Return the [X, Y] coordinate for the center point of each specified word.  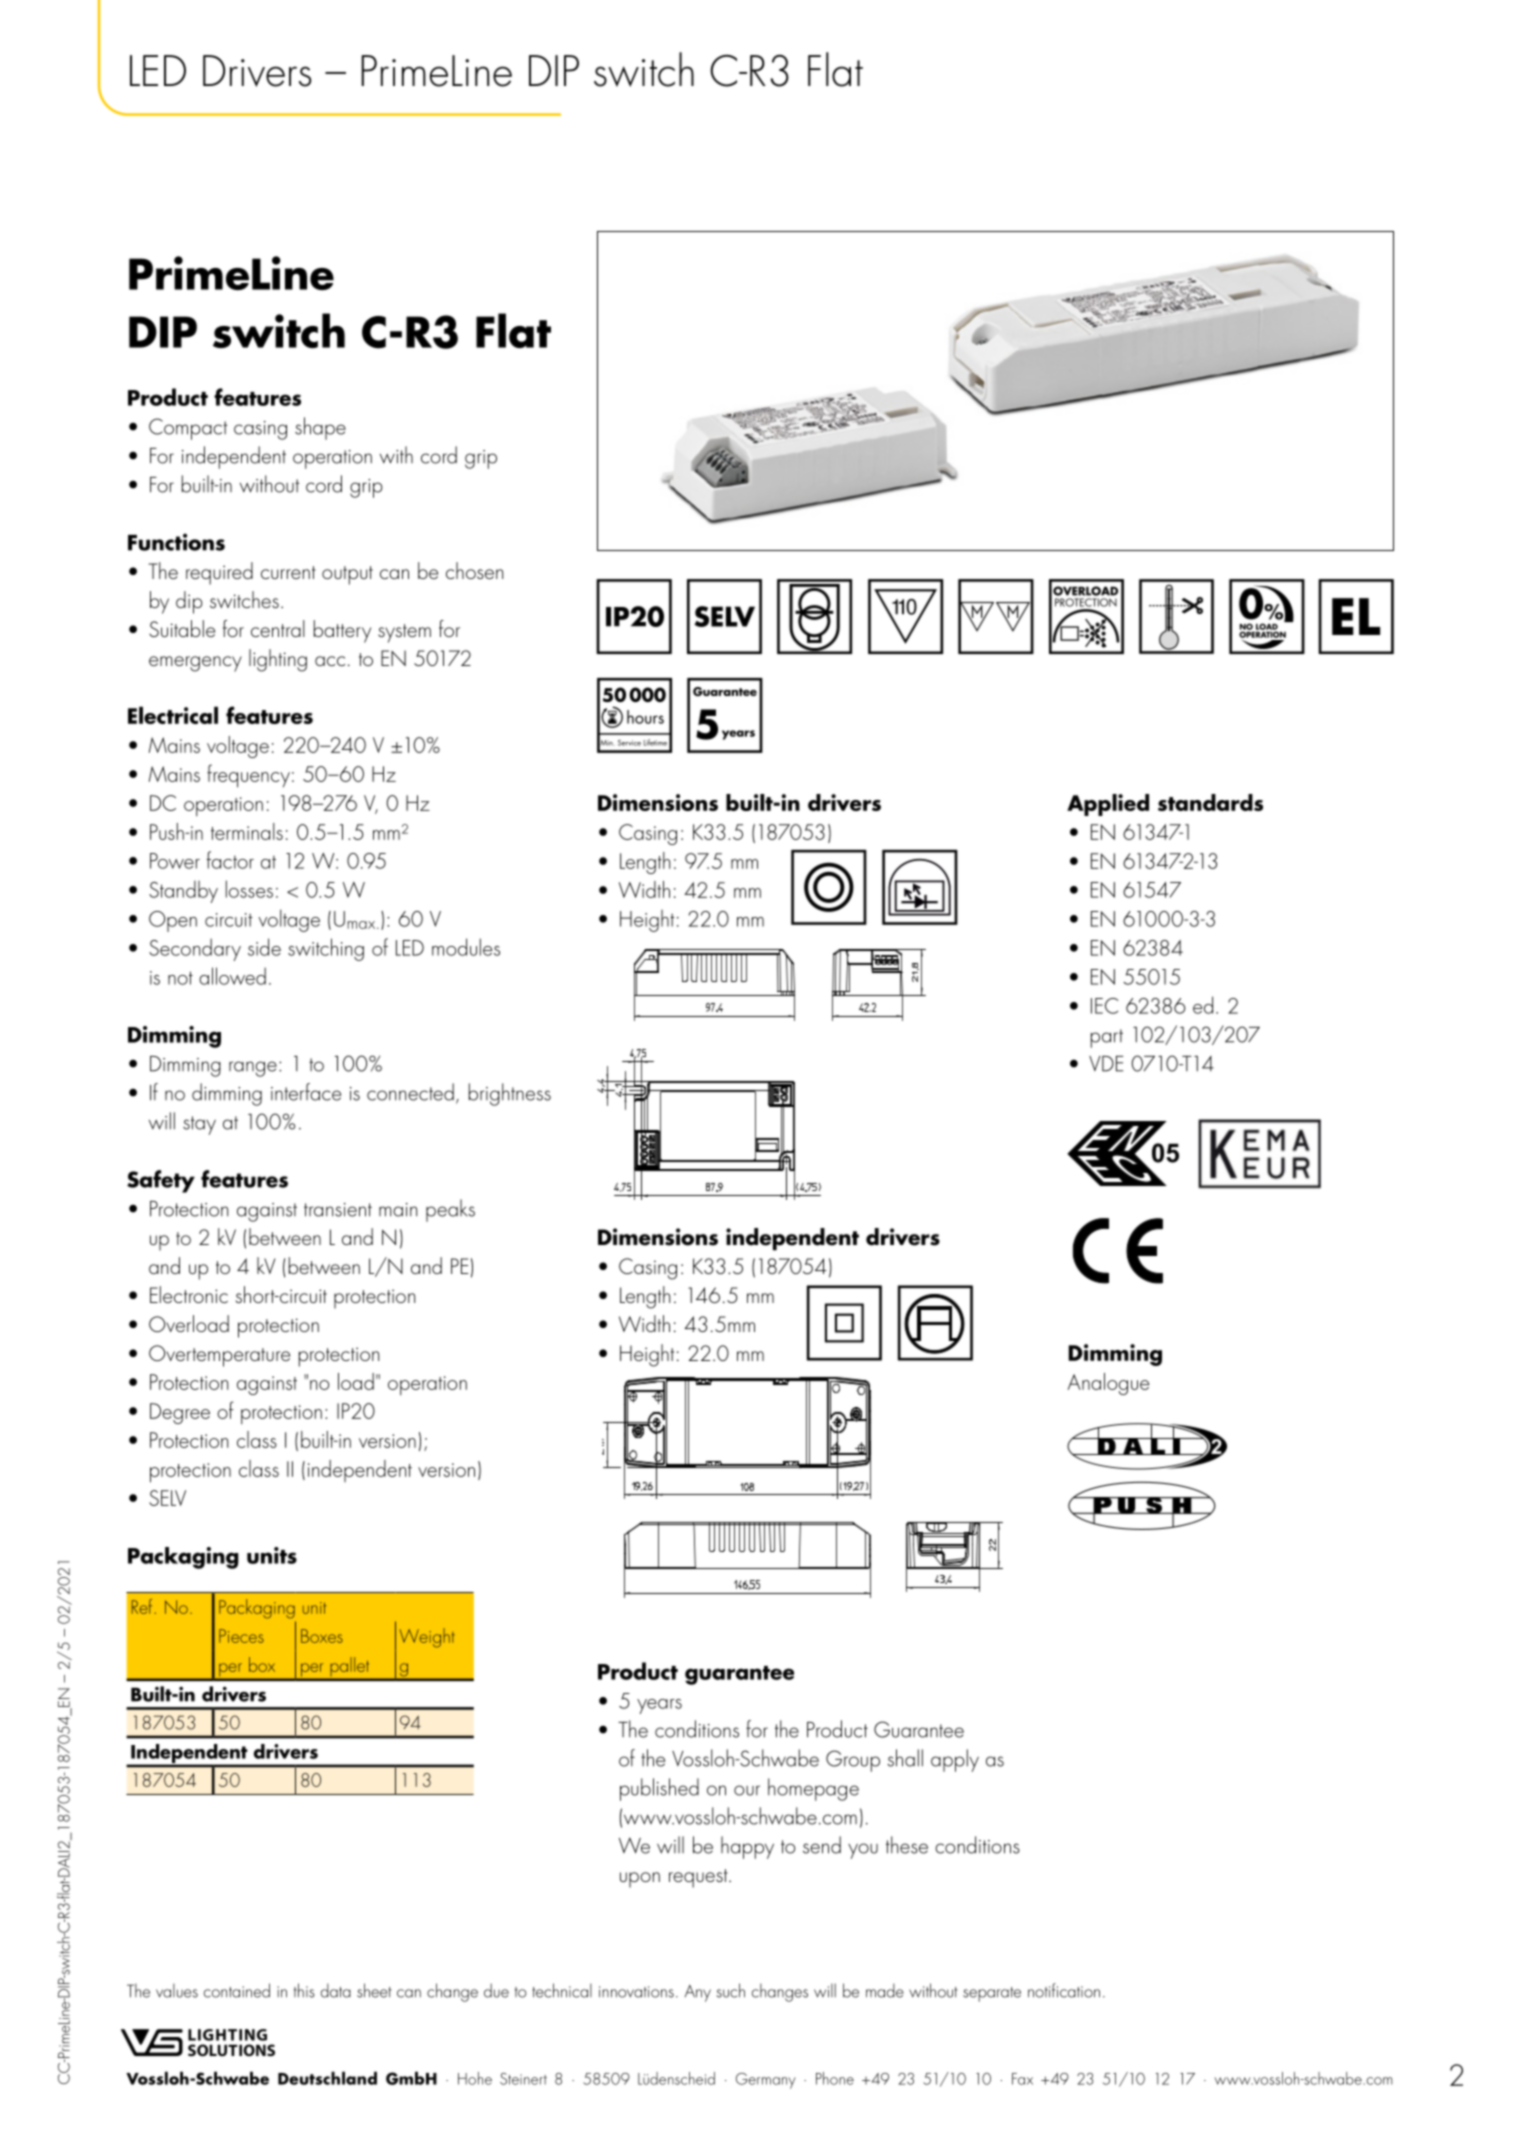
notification [1064, 1990]
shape [320, 428]
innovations [636, 1992]
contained [237, 1990]
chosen [474, 570]
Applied [1108, 805]
